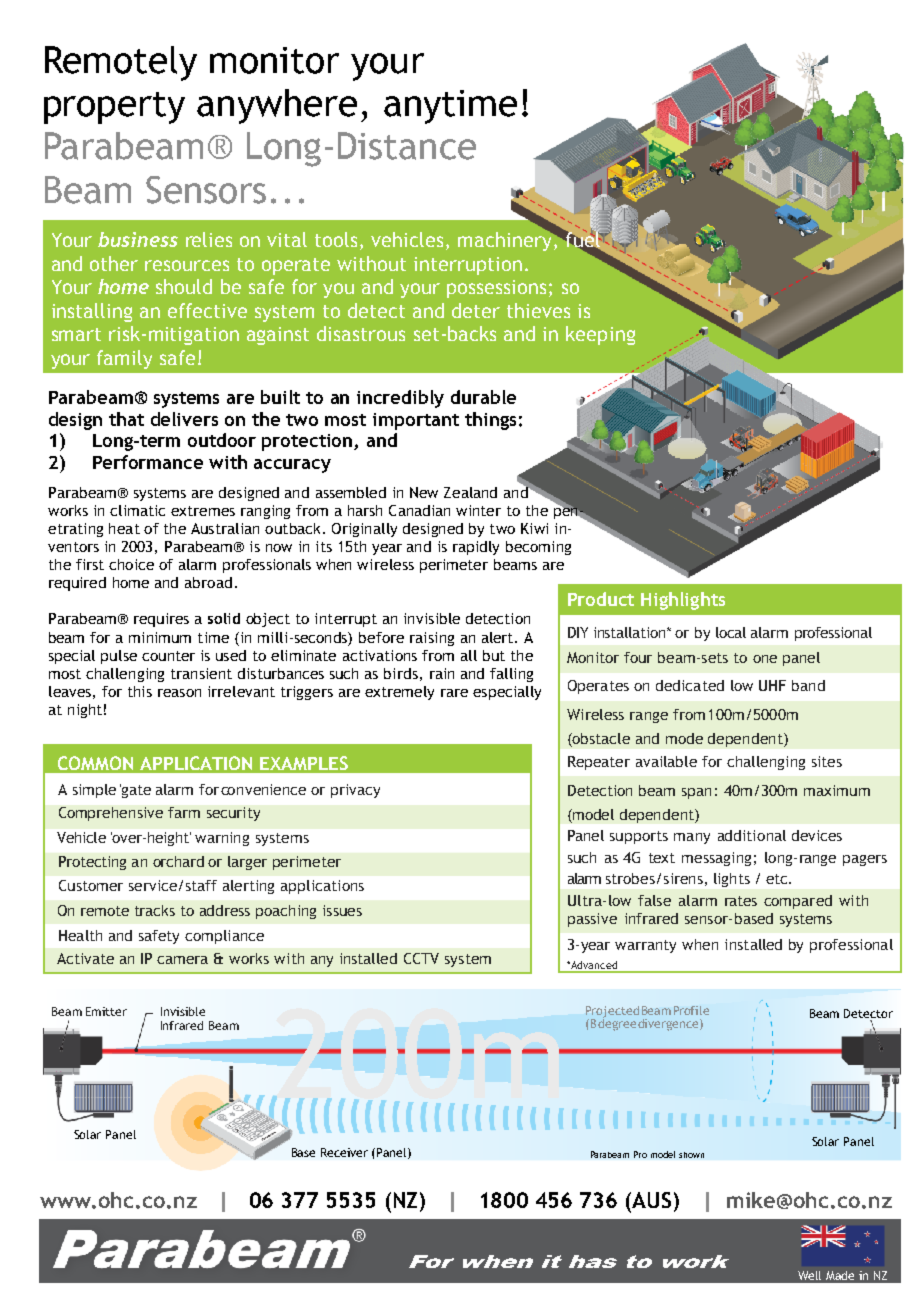 This screenshot has width=924, height=1308. I want to click on local, so click(731, 632).
